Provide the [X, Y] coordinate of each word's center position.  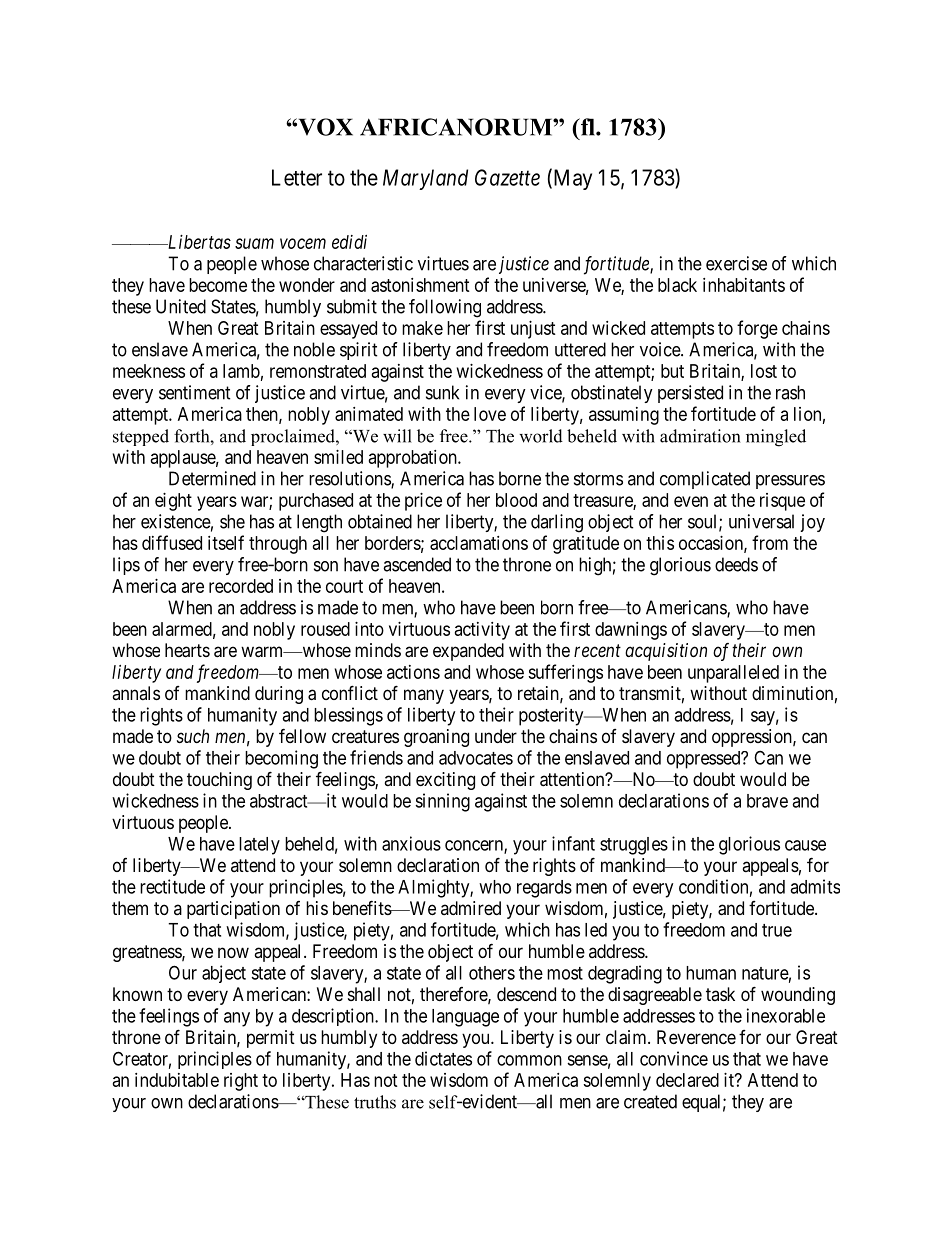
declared [687, 1080]
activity [482, 631]
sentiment [195, 392]
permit [271, 1039]
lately [259, 846]
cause [805, 845]
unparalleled [733, 674]
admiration [700, 436]
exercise [736, 263]
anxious [411, 843]
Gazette [507, 177]
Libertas [198, 242]
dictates [443, 1058]
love [490, 414]
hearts [187, 650]
